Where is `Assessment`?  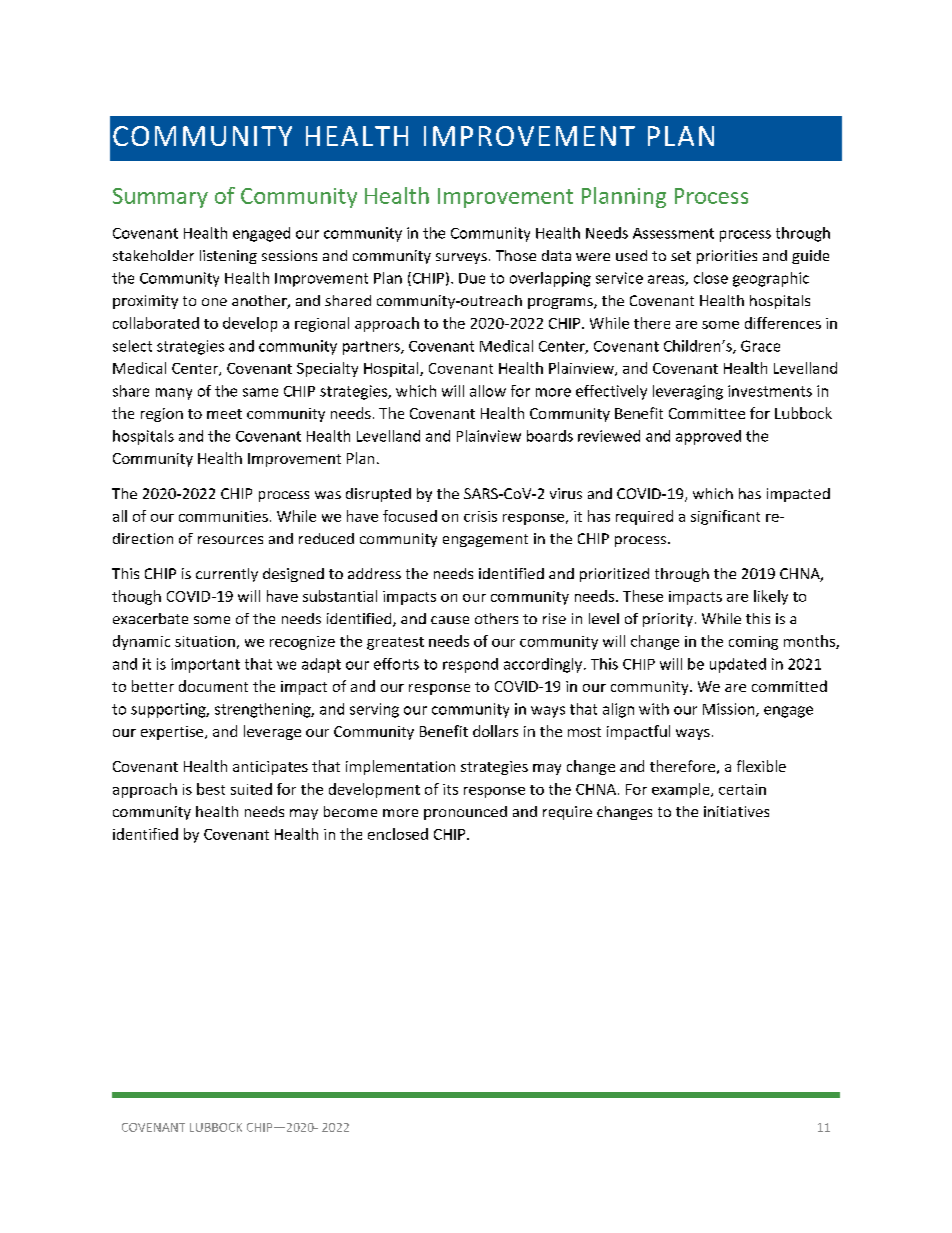
Assessment is located at coordinates (673, 233).
